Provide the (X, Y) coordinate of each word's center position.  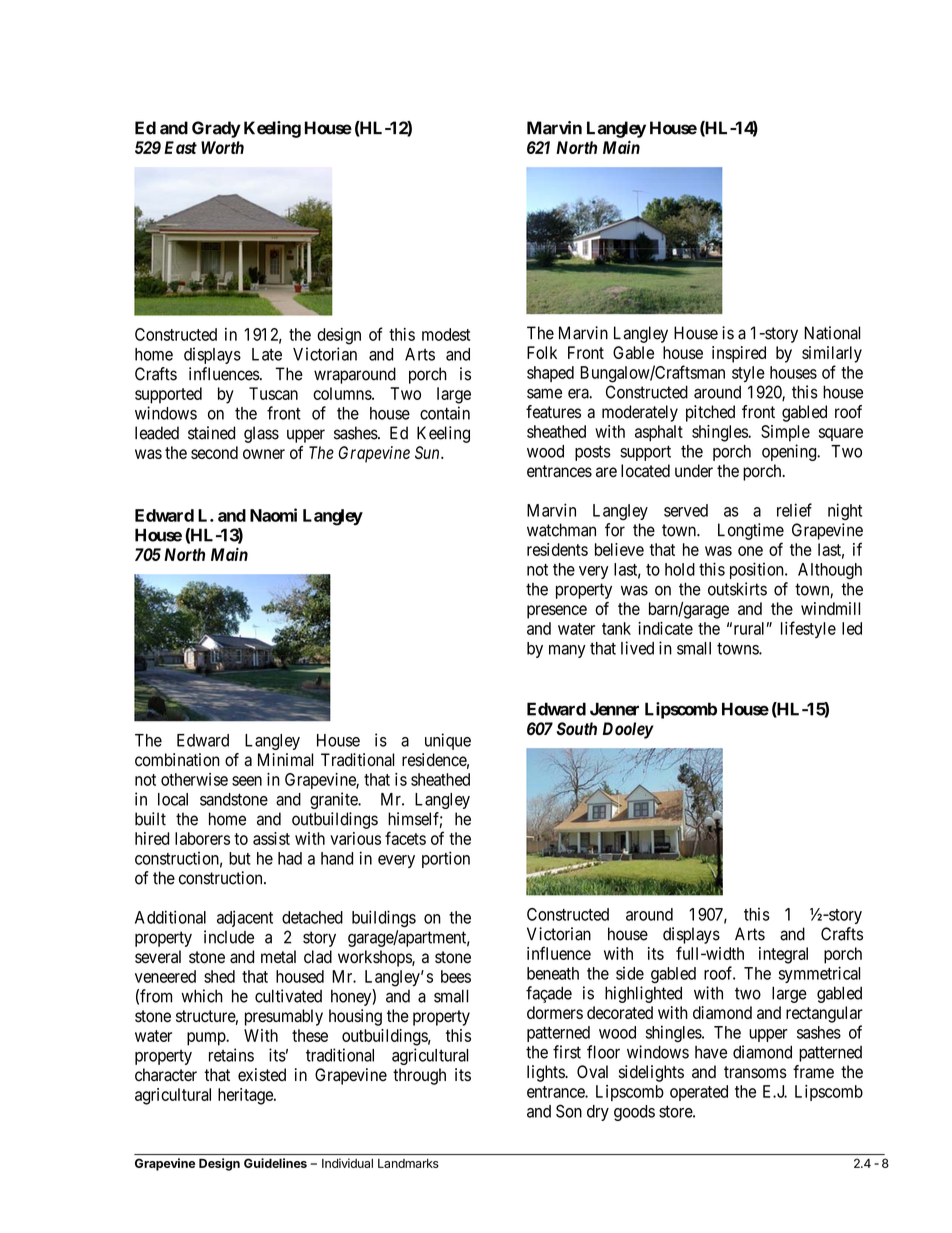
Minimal (285, 760)
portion (446, 859)
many (567, 651)
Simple (785, 433)
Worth (222, 147)
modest (446, 334)
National (832, 333)
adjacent (245, 918)
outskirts (737, 589)
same (544, 393)
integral (783, 955)
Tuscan (273, 393)
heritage (246, 1096)
